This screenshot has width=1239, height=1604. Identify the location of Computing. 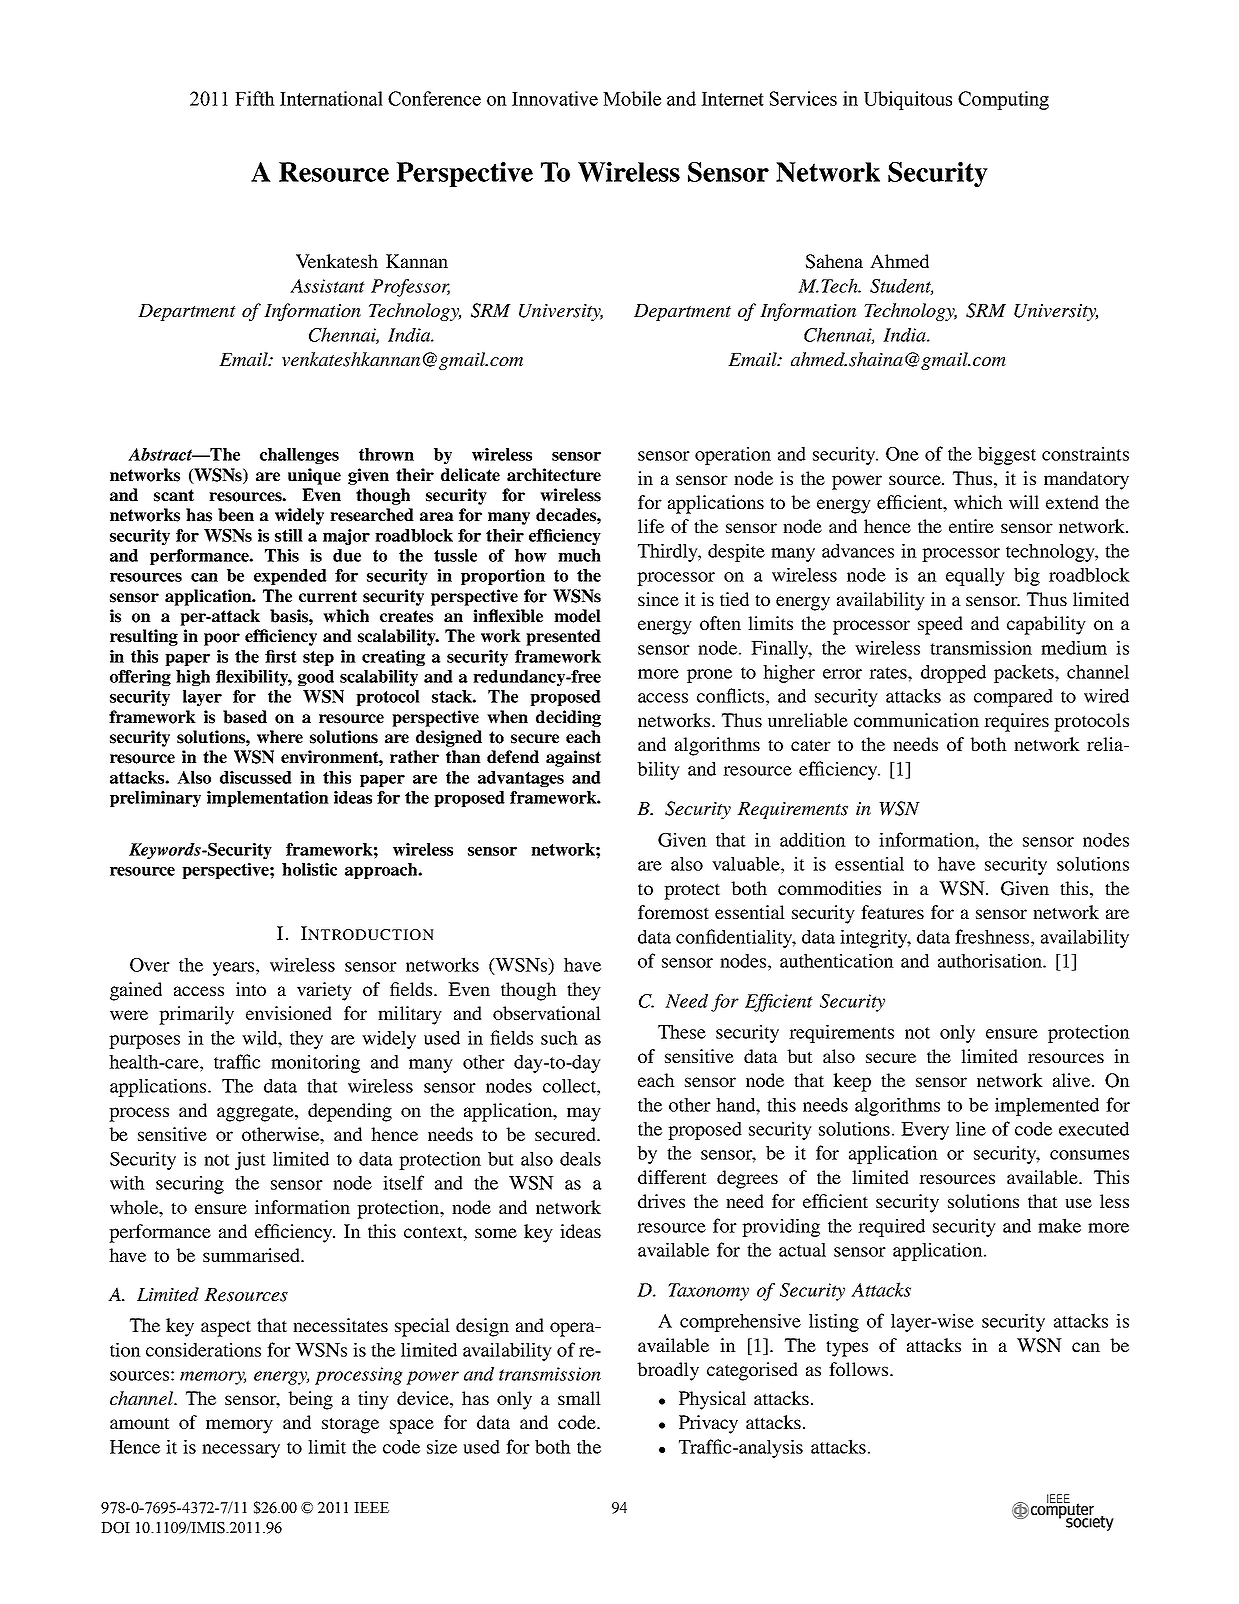
(1003, 100).
